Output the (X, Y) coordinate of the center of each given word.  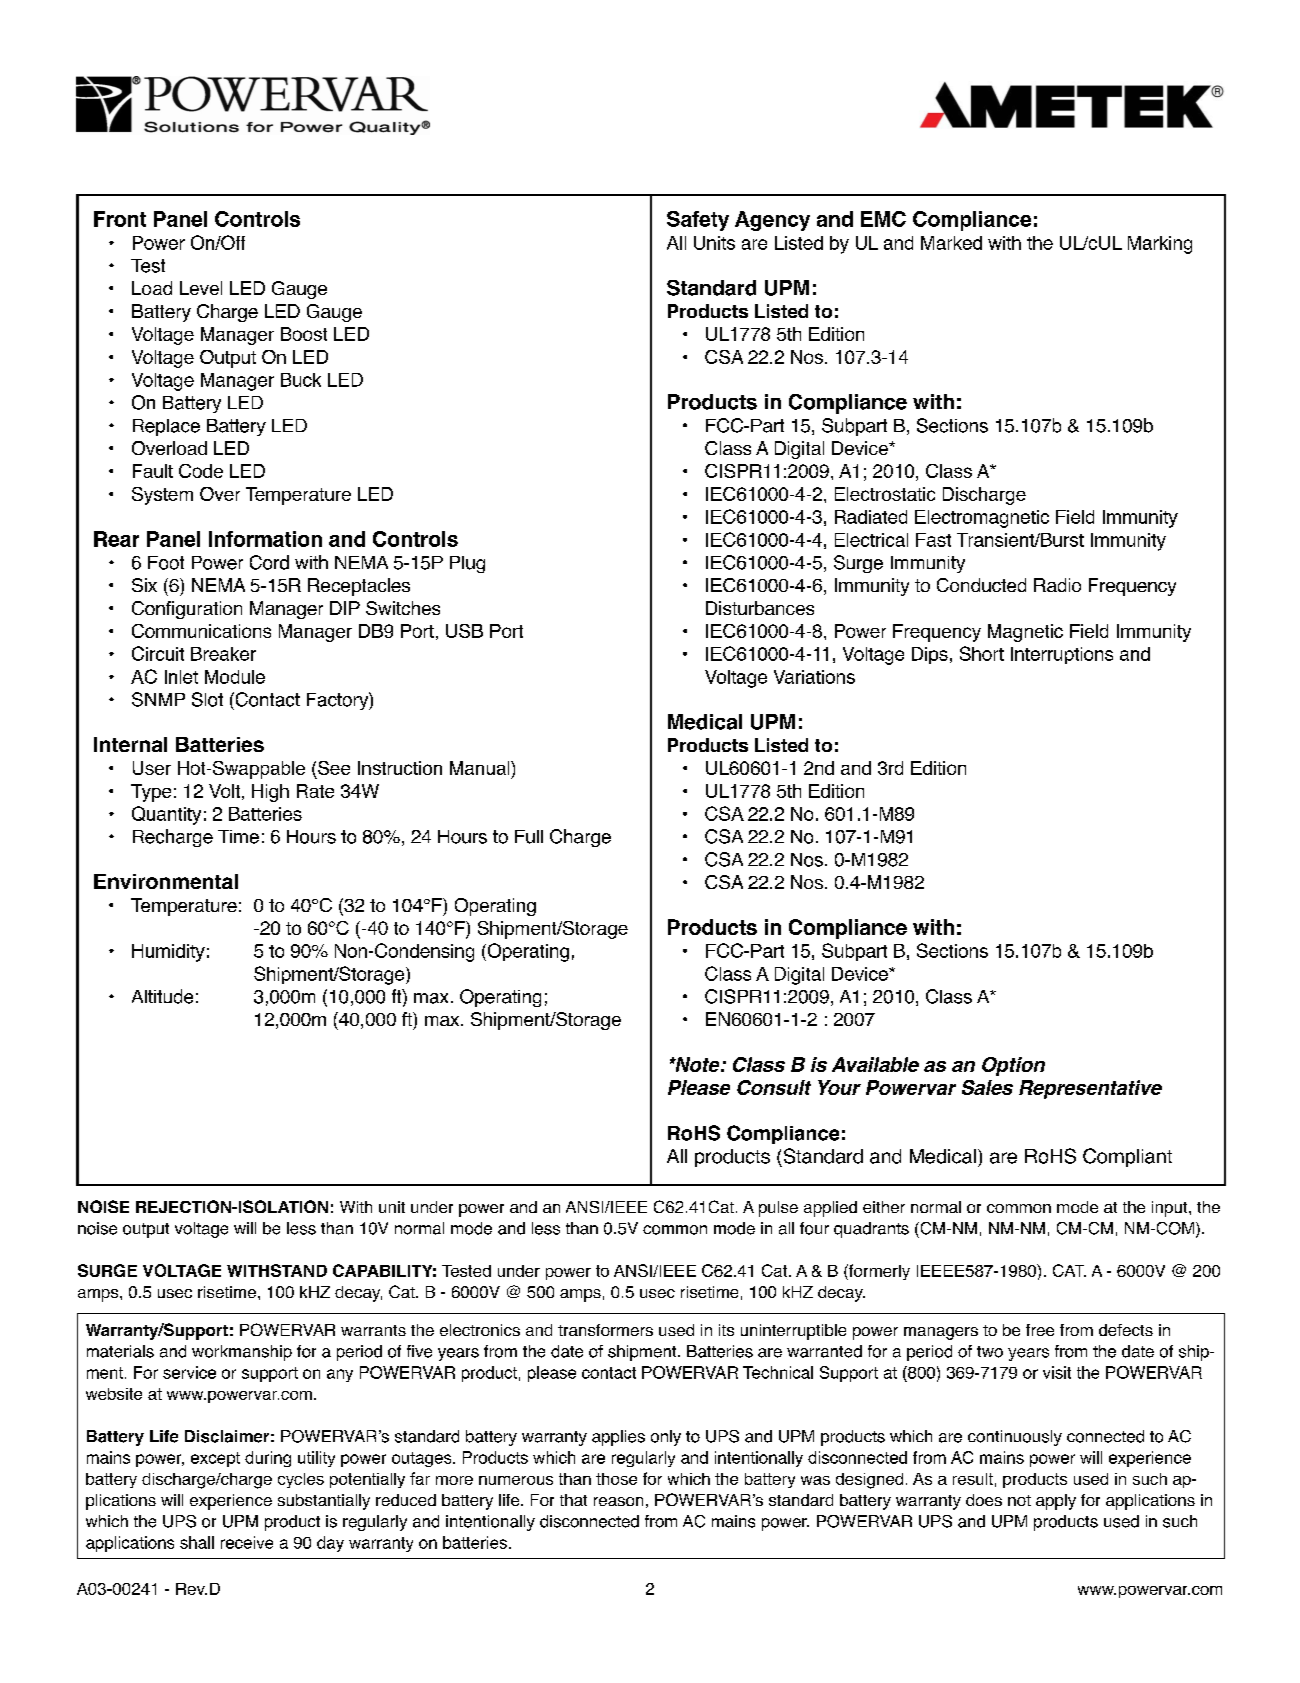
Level (201, 288)
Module (235, 677)
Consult (774, 1087)
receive (247, 1542)
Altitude (162, 996)
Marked (951, 243)
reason (618, 1501)
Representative (1090, 1089)
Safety (698, 221)
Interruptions (1062, 655)
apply (1056, 1502)
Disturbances (760, 608)
